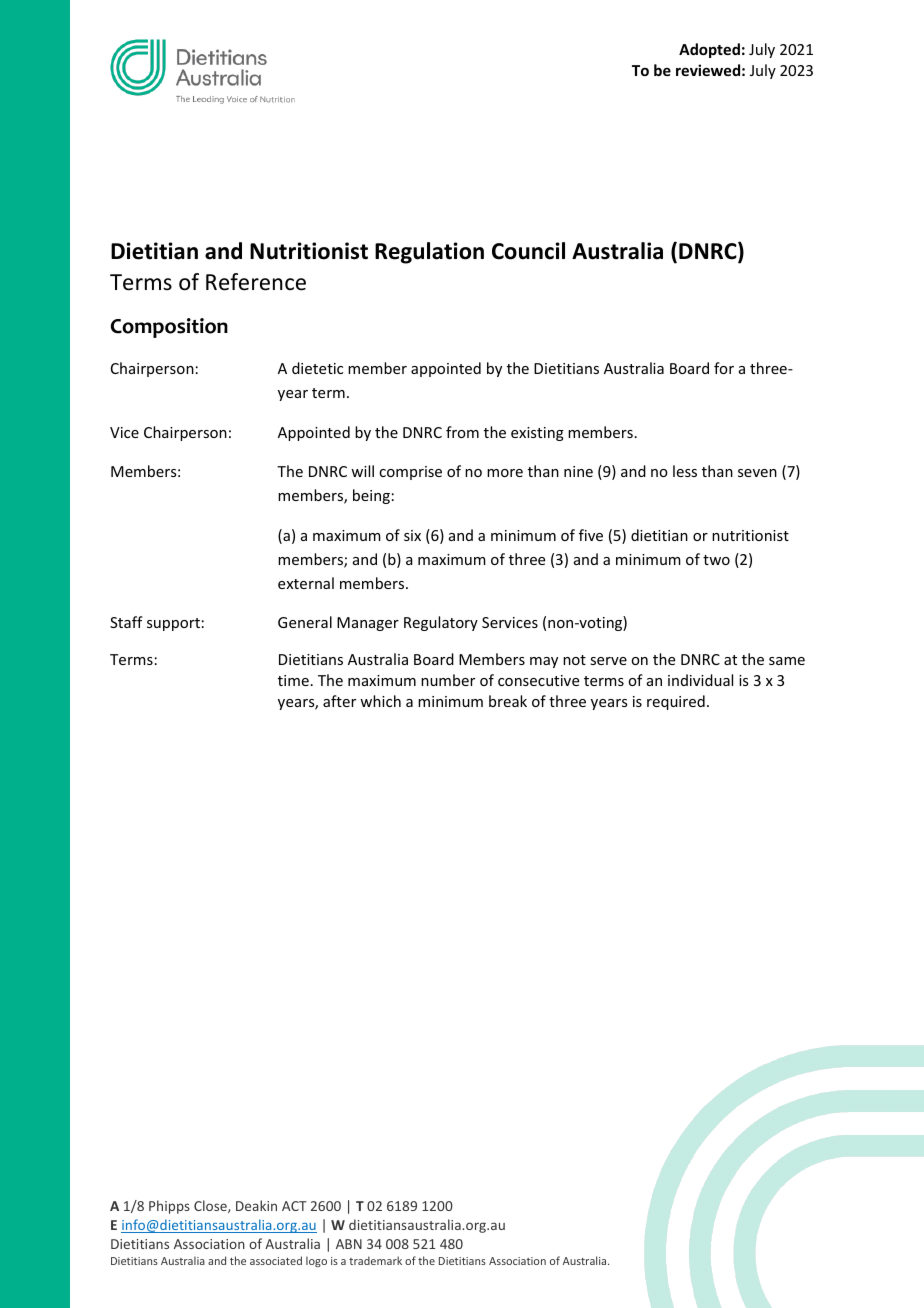 The image size is (924, 1308). I want to click on Phipps, so click(169, 1207).
